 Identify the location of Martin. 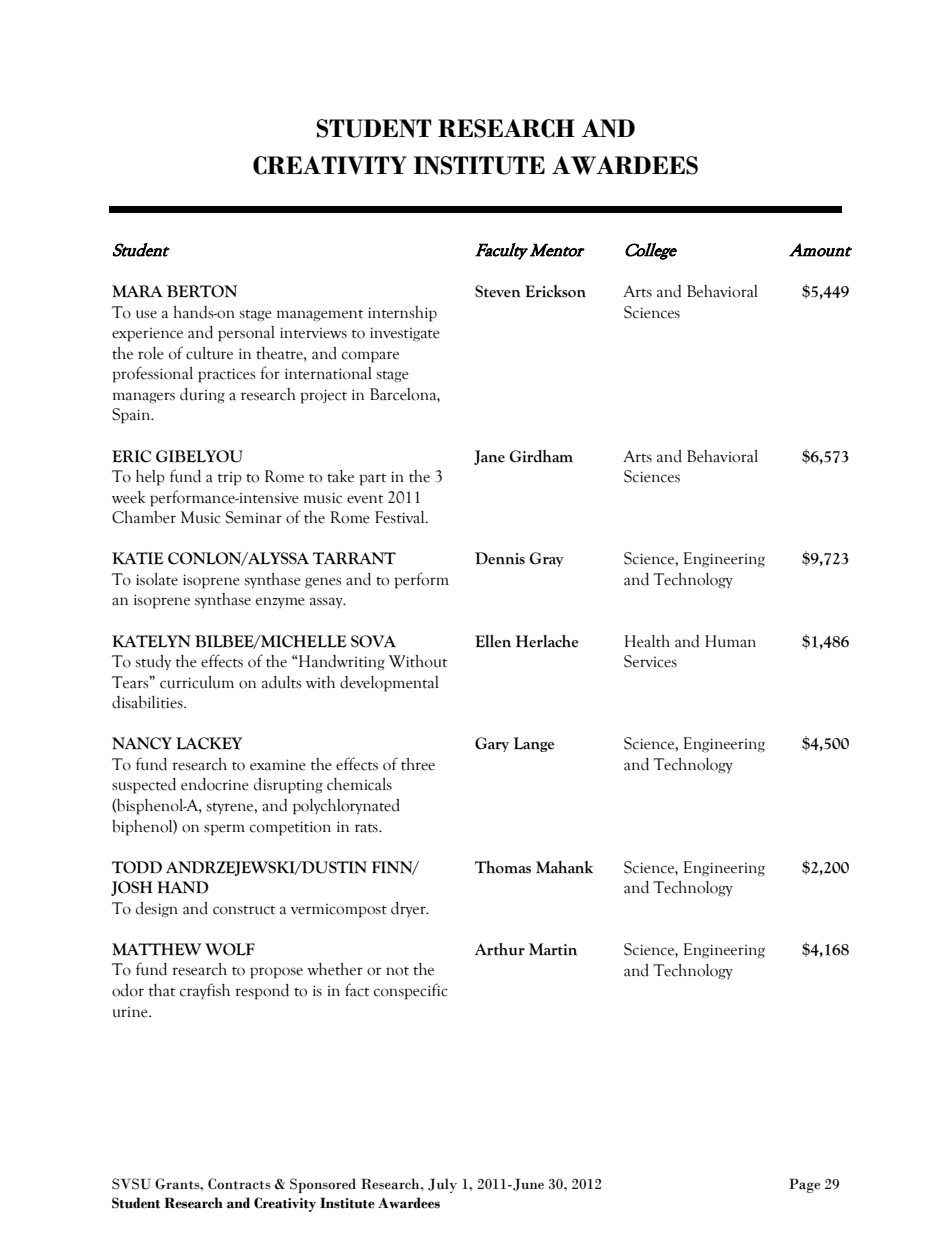
(553, 949).
